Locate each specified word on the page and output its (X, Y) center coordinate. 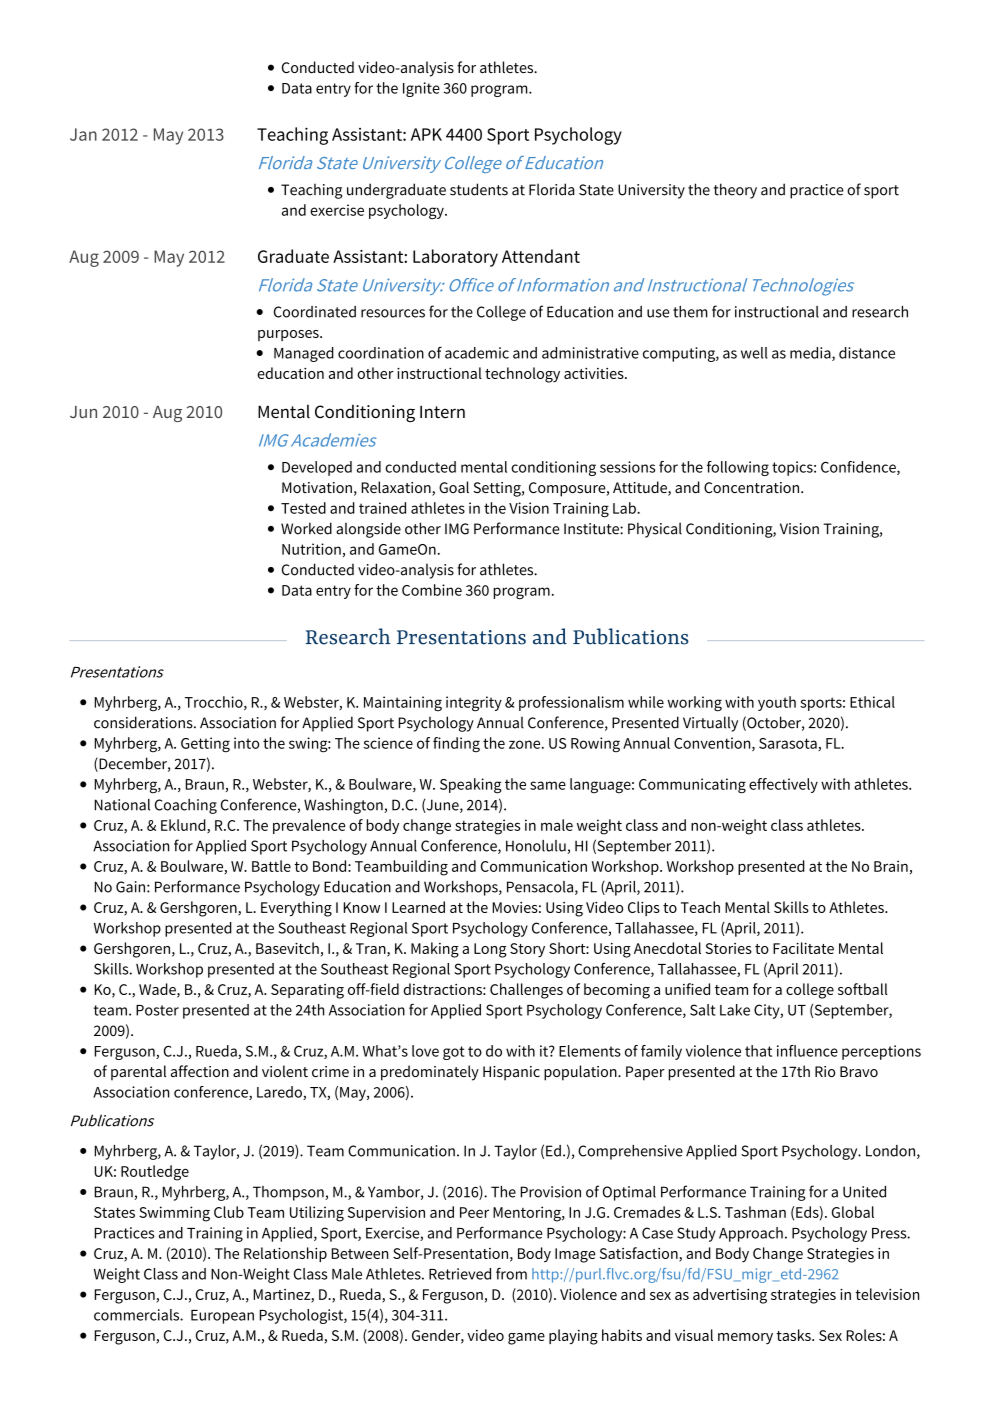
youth (777, 703)
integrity (474, 704)
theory (735, 191)
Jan (83, 134)
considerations (144, 722)
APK (426, 134)
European (222, 1317)
